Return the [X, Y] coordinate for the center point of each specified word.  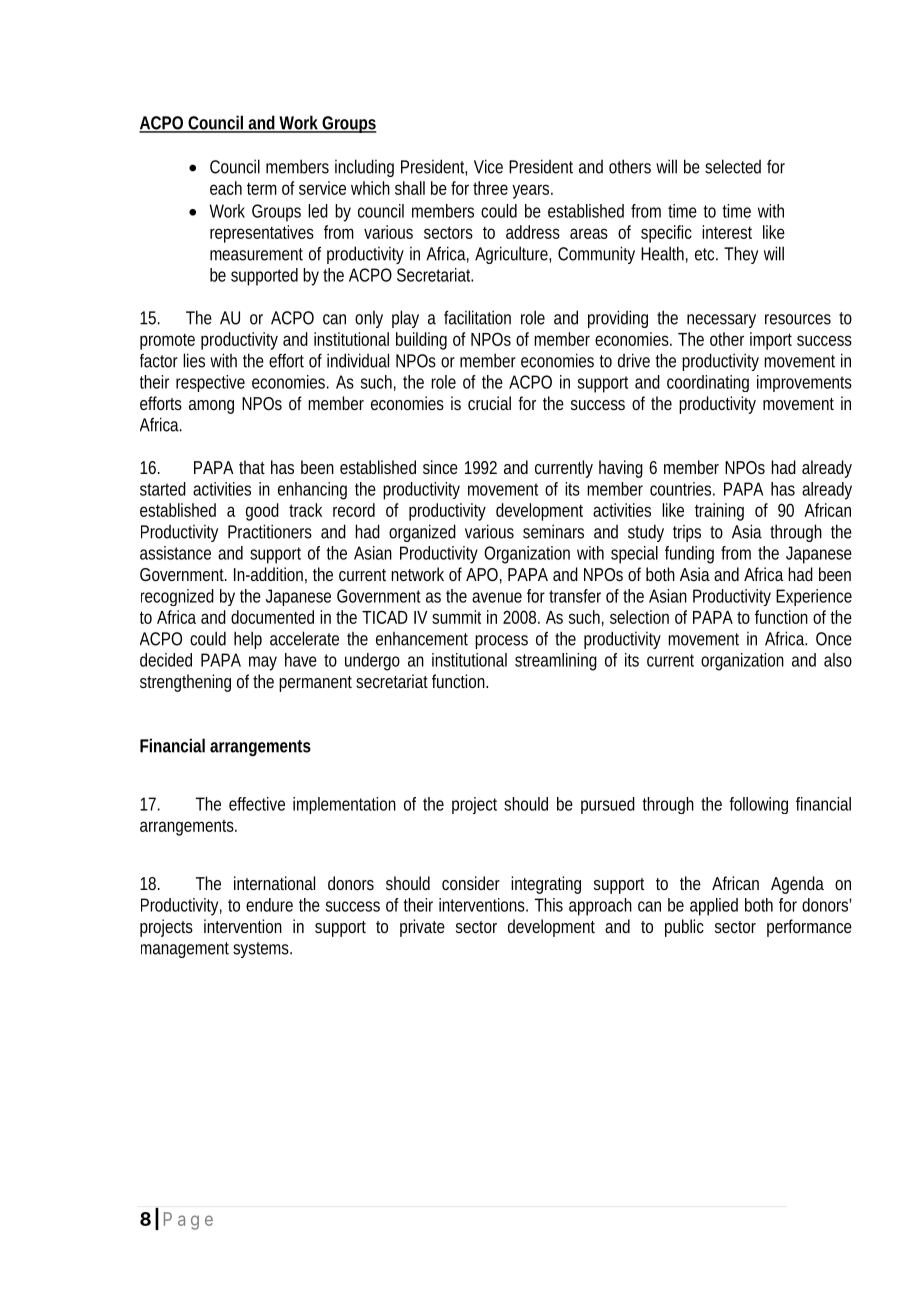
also [838, 660]
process [501, 642]
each [226, 188]
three [490, 188]
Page [188, 1221]
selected [733, 166]
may [263, 663]
